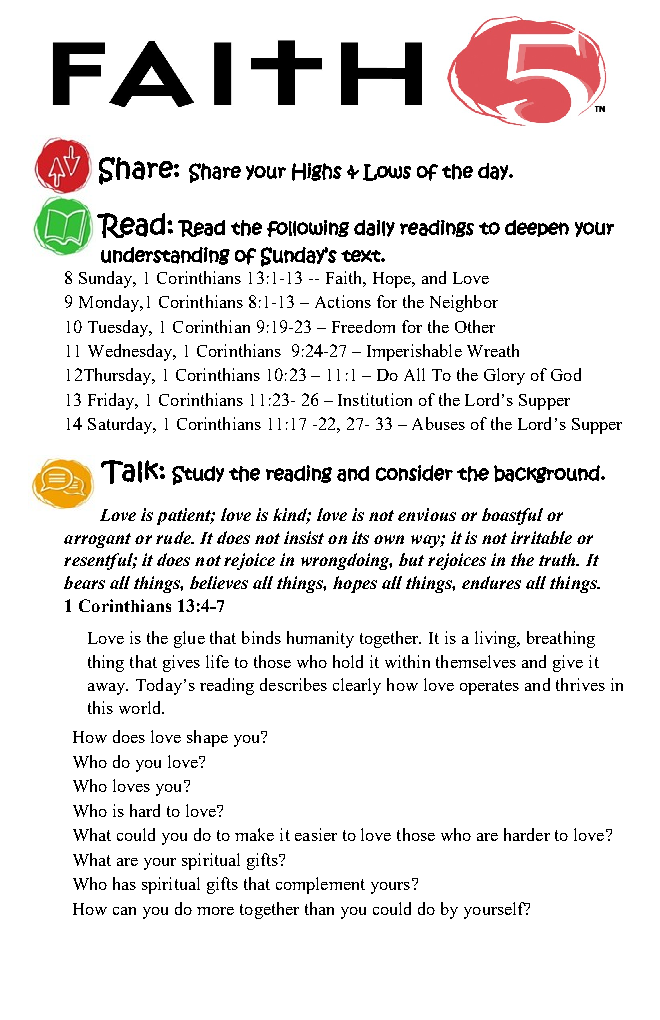  I want to click on deepen, so click(537, 228).
